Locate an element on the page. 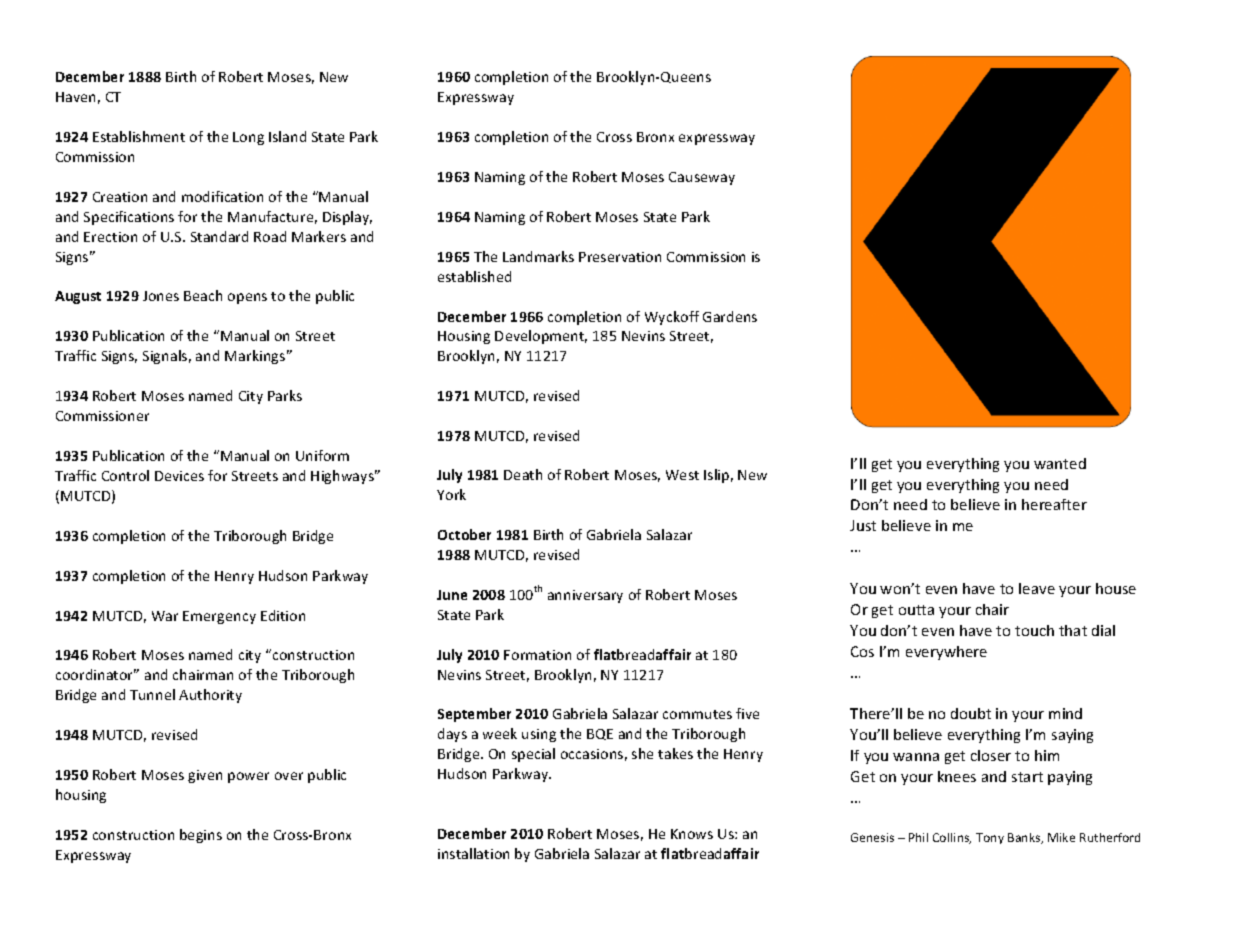 This page has height=952, width=1233. leave is located at coordinates (1037, 588).
